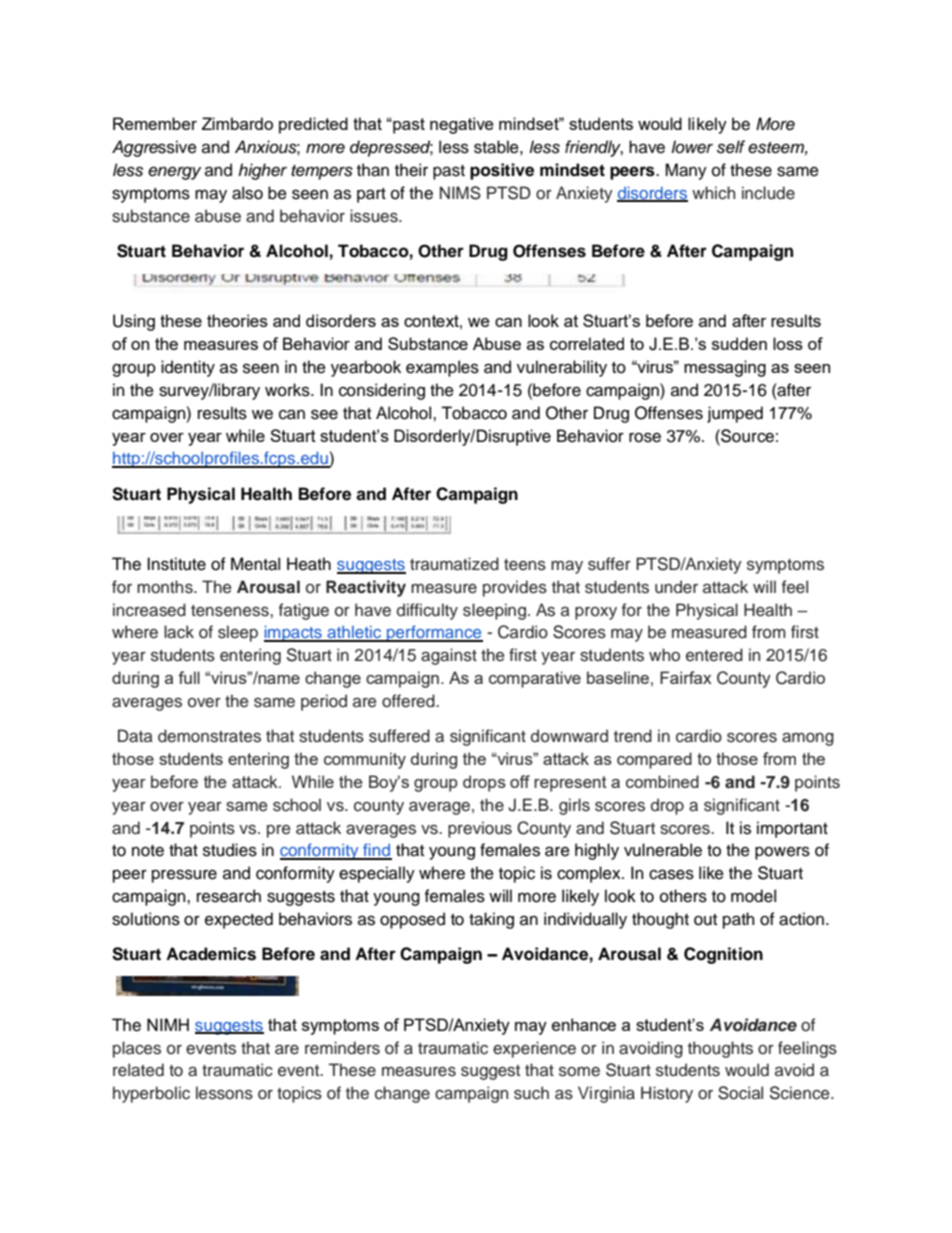 This screenshot has width=952, height=1233. What do you see at coordinates (454, 563) in the screenshot?
I see `traumatized` at bounding box center [454, 563].
